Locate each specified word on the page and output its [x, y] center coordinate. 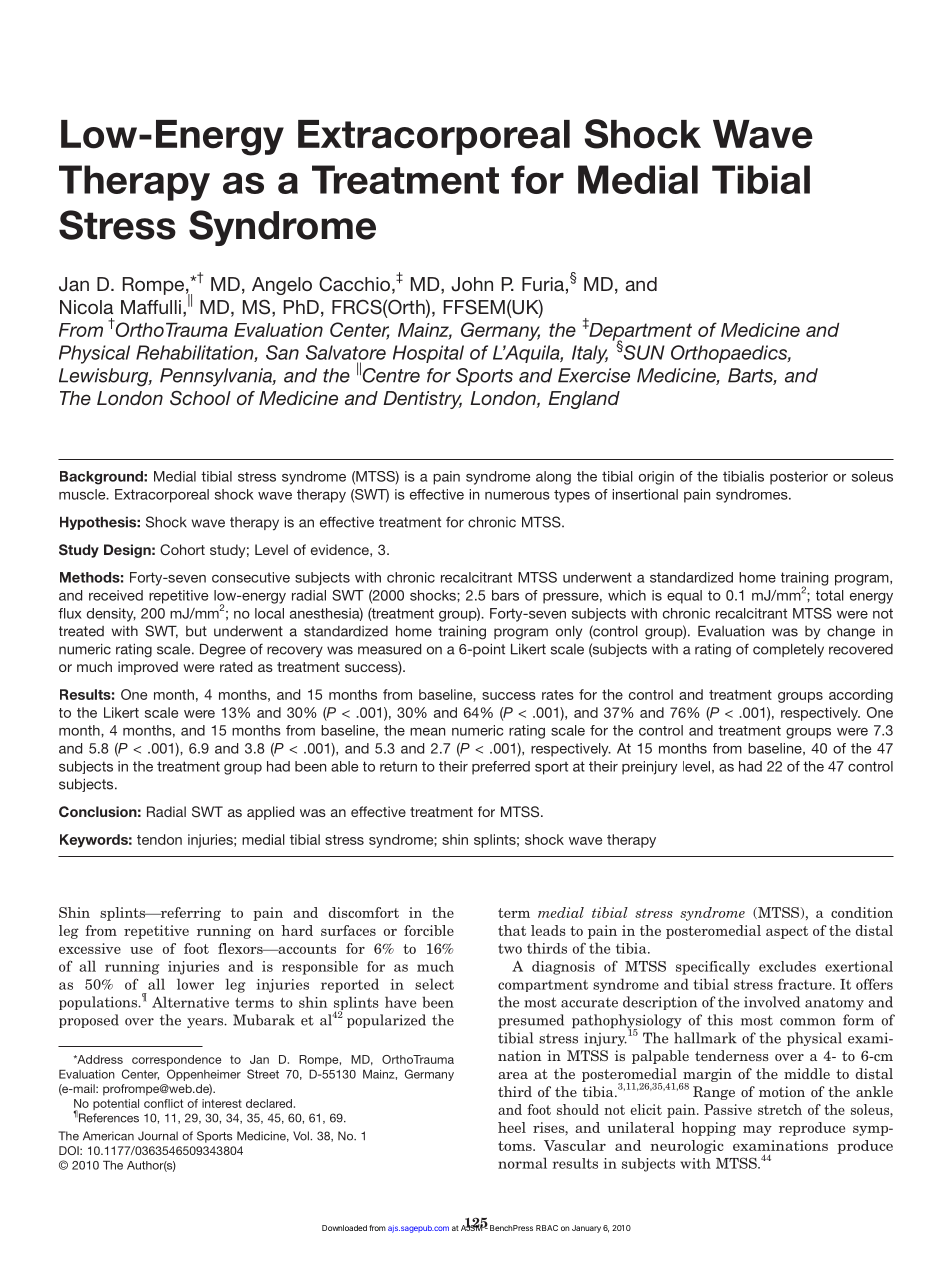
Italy [590, 354]
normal [522, 1163]
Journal [158, 1136]
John [472, 284]
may [757, 1130]
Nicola [86, 307]
